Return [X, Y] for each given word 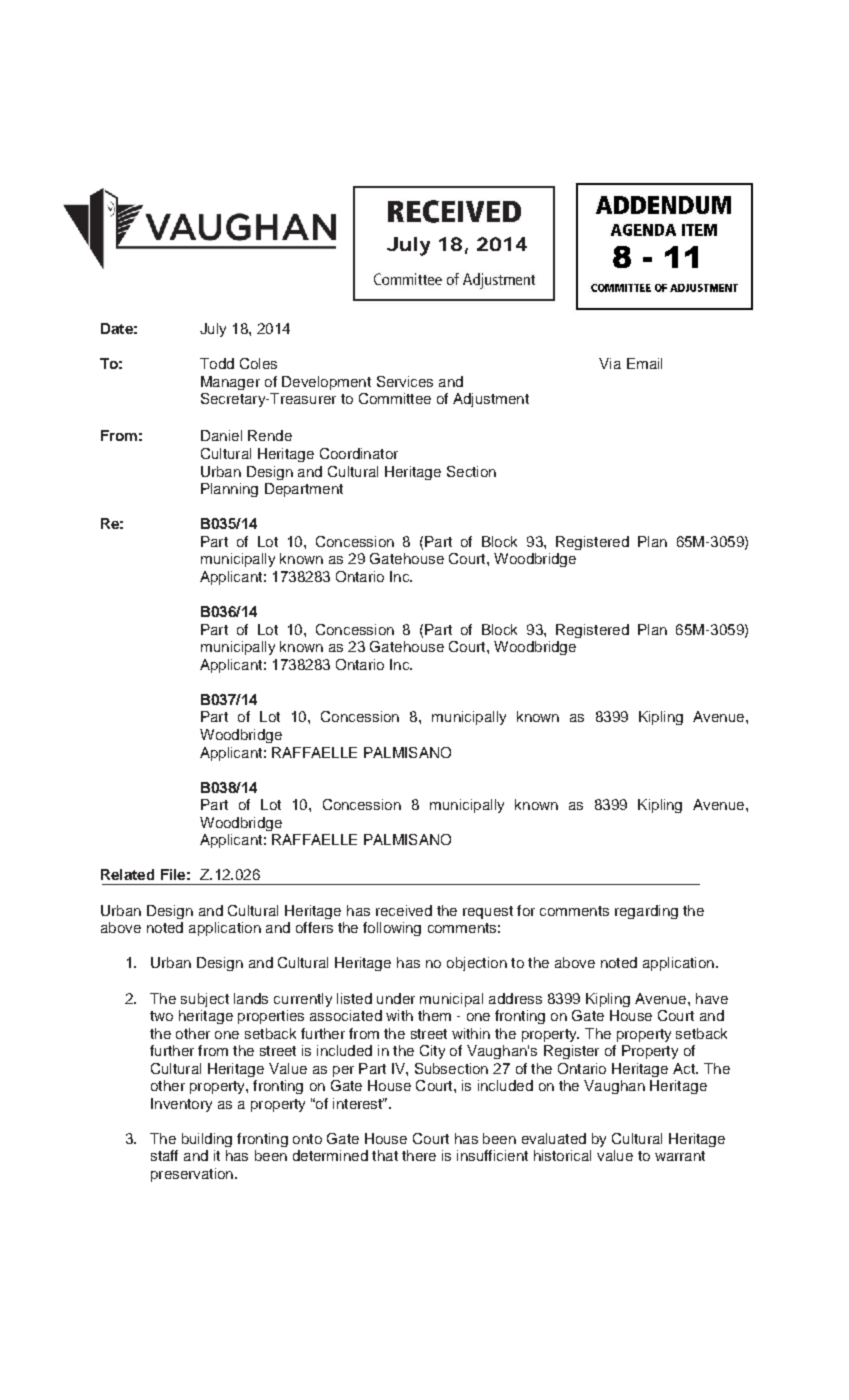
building [207, 1140]
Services [405, 381]
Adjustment [491, 400]
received [404, 910]
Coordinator [359, 453]
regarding [646, 912]
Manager [230, 383]
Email [644, 363]
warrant [680, 1156]
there [419, 1155]
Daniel [221, 435]
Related [127, 874]
